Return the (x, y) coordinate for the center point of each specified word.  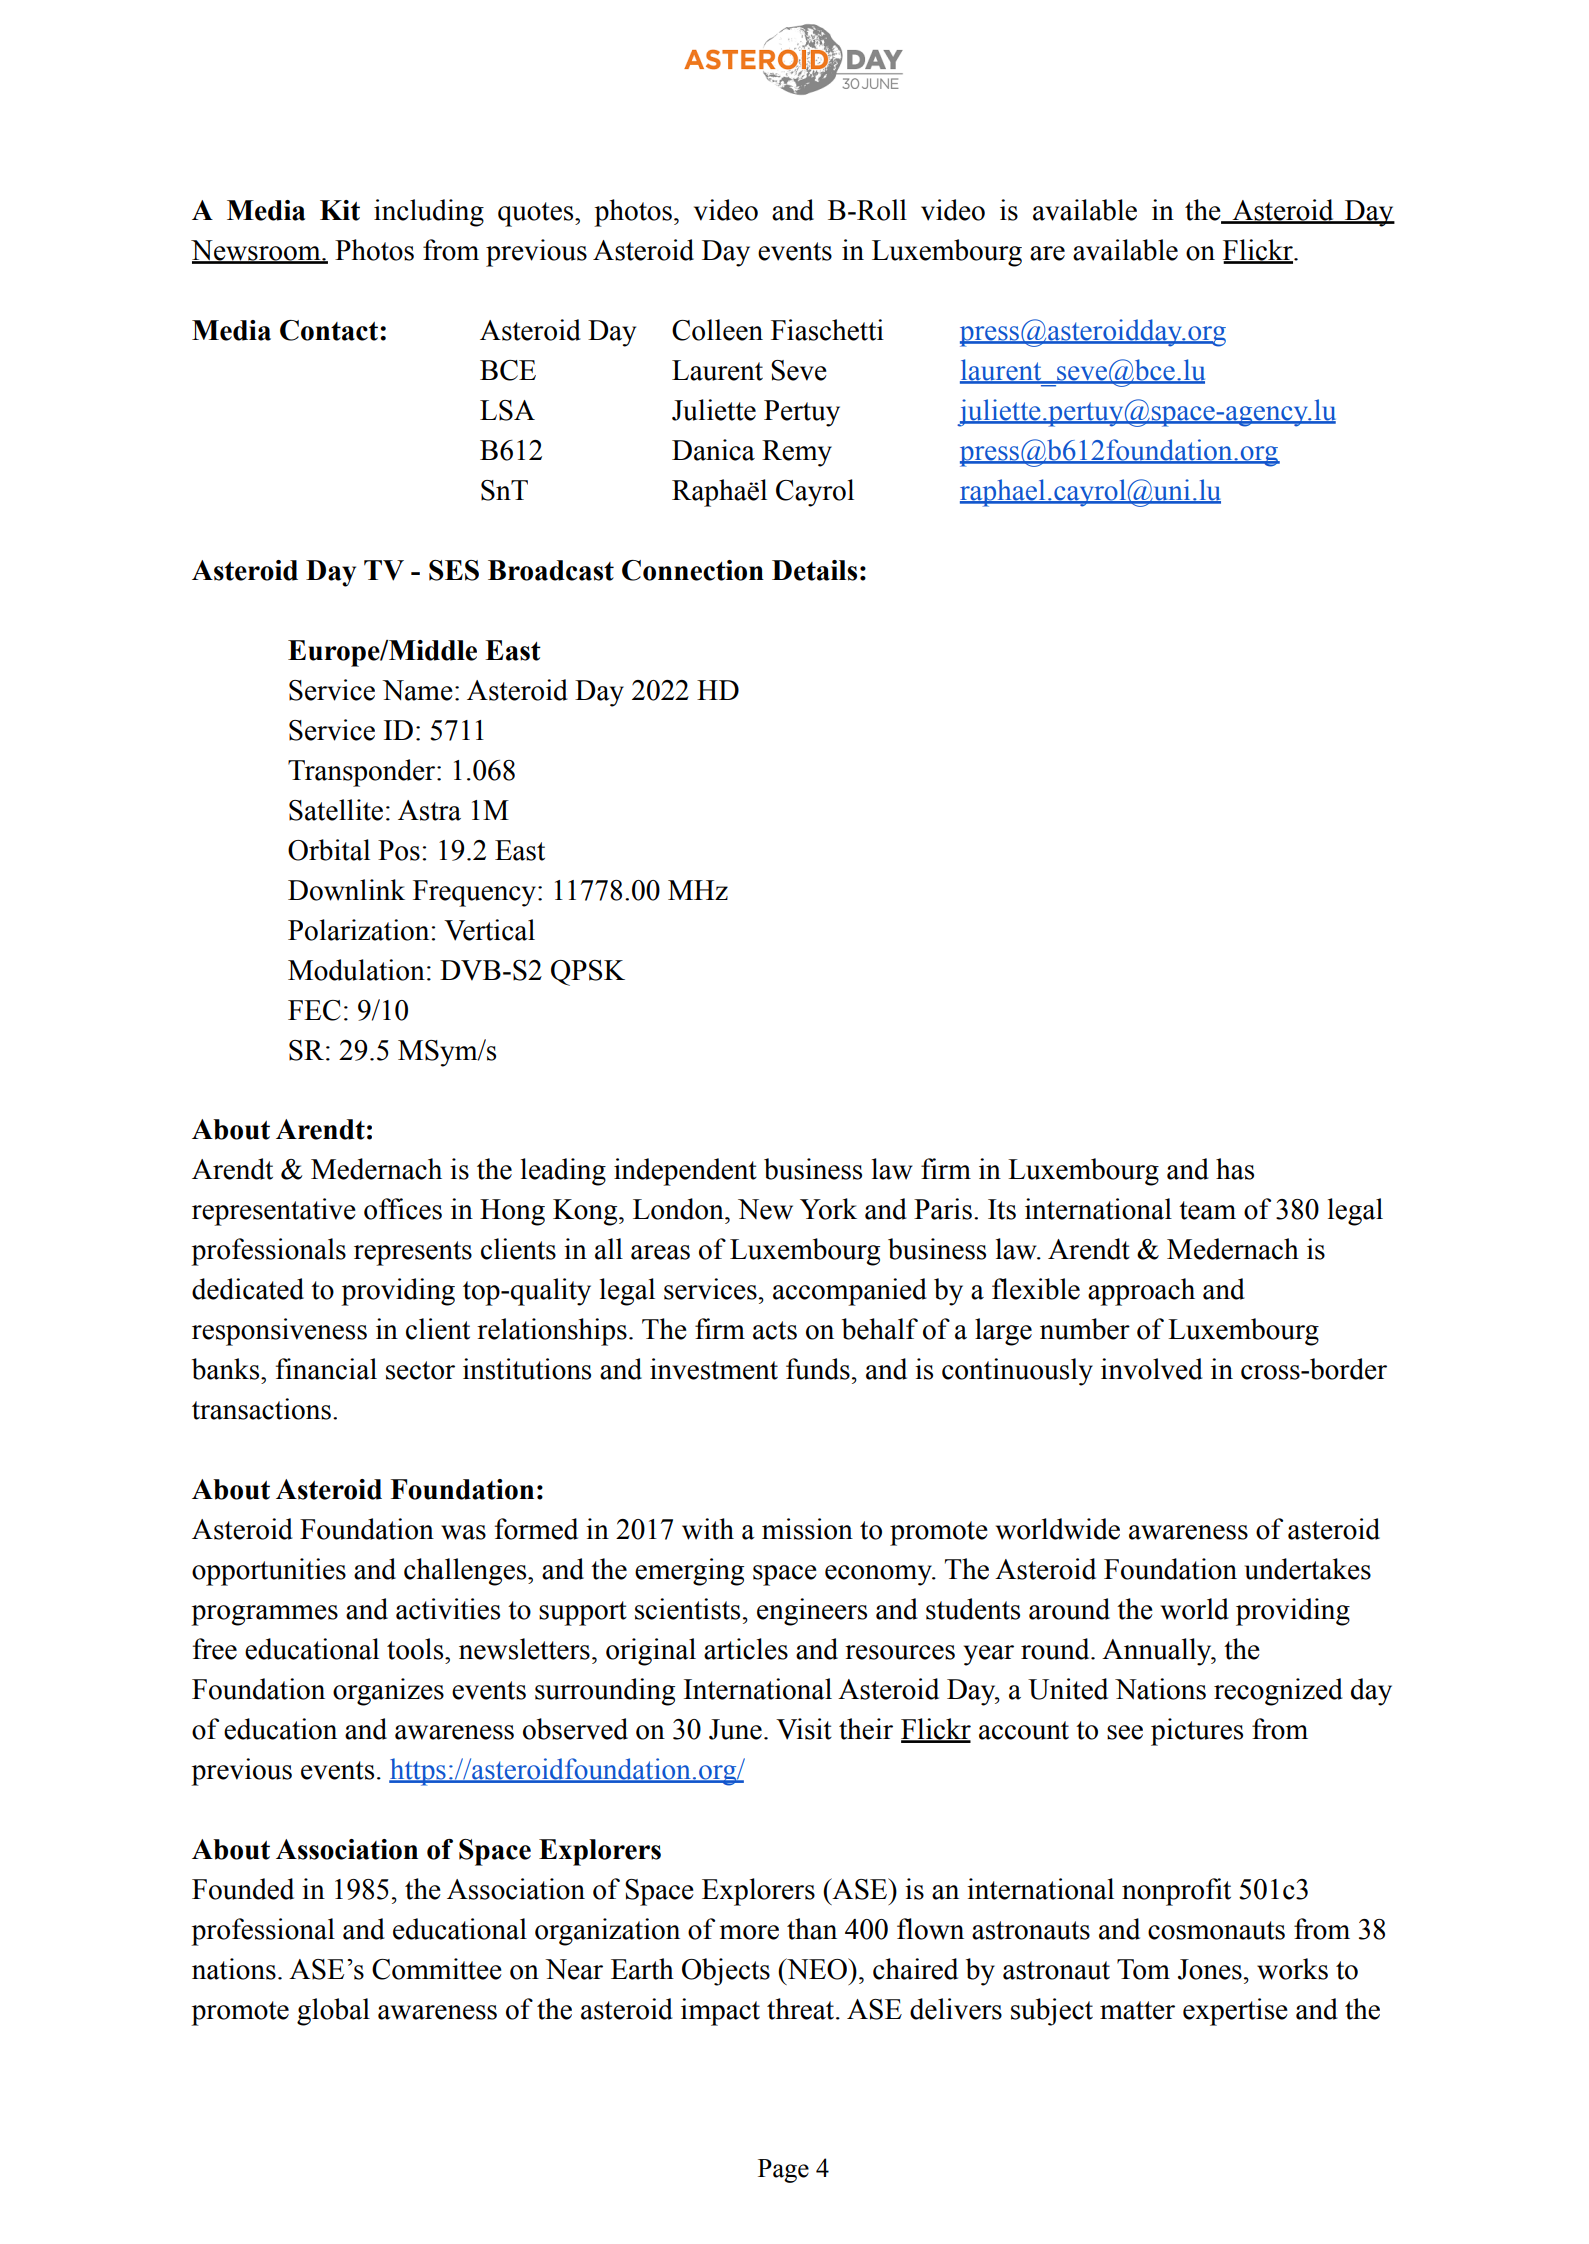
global (333, 2012)
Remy (797, 453)
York (828, 1209)
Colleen (717, 330)
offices (403, 1209)
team (1207, 1210)
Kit (340, 210)
